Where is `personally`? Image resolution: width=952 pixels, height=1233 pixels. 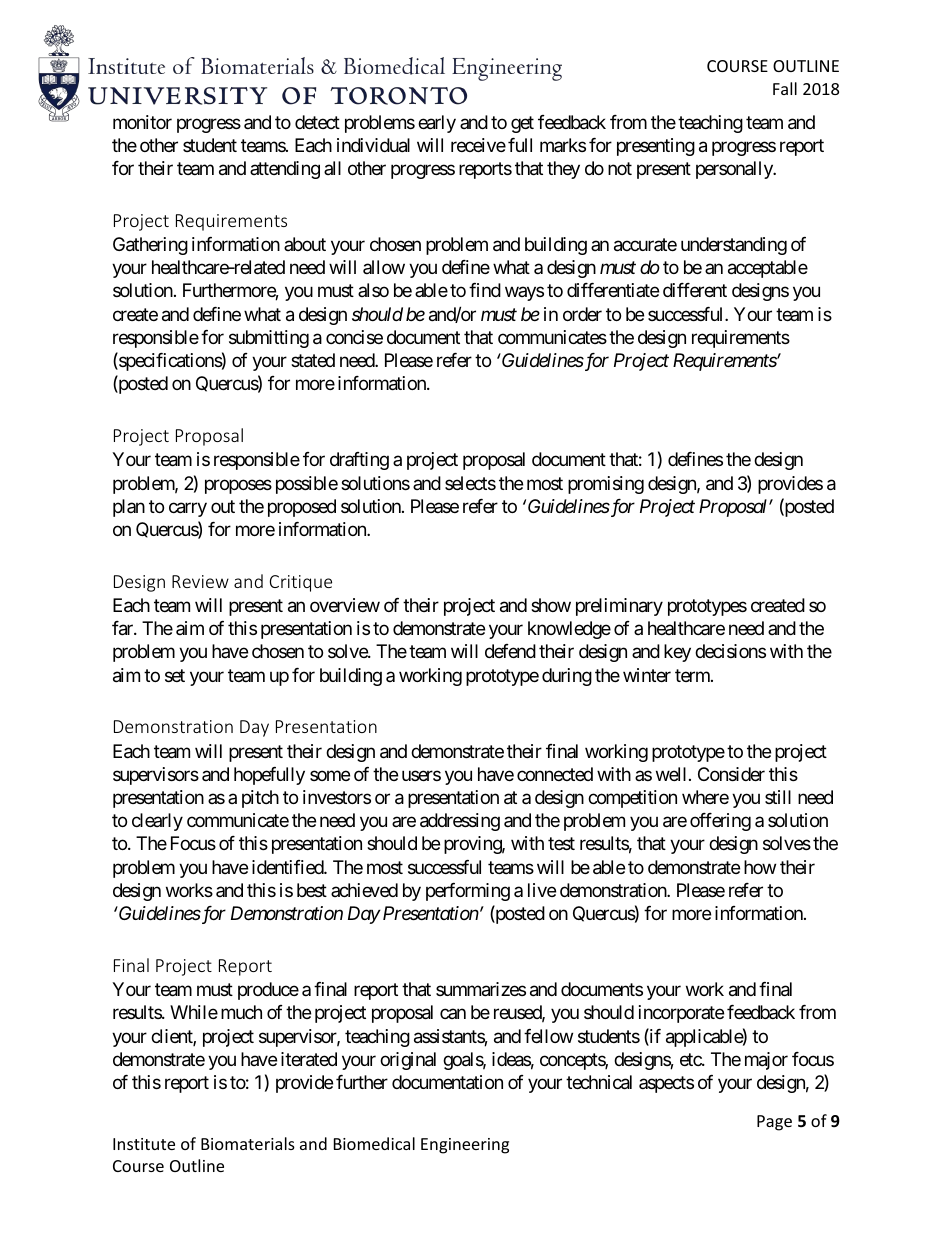
personally is located at coordinates (735, 170).
